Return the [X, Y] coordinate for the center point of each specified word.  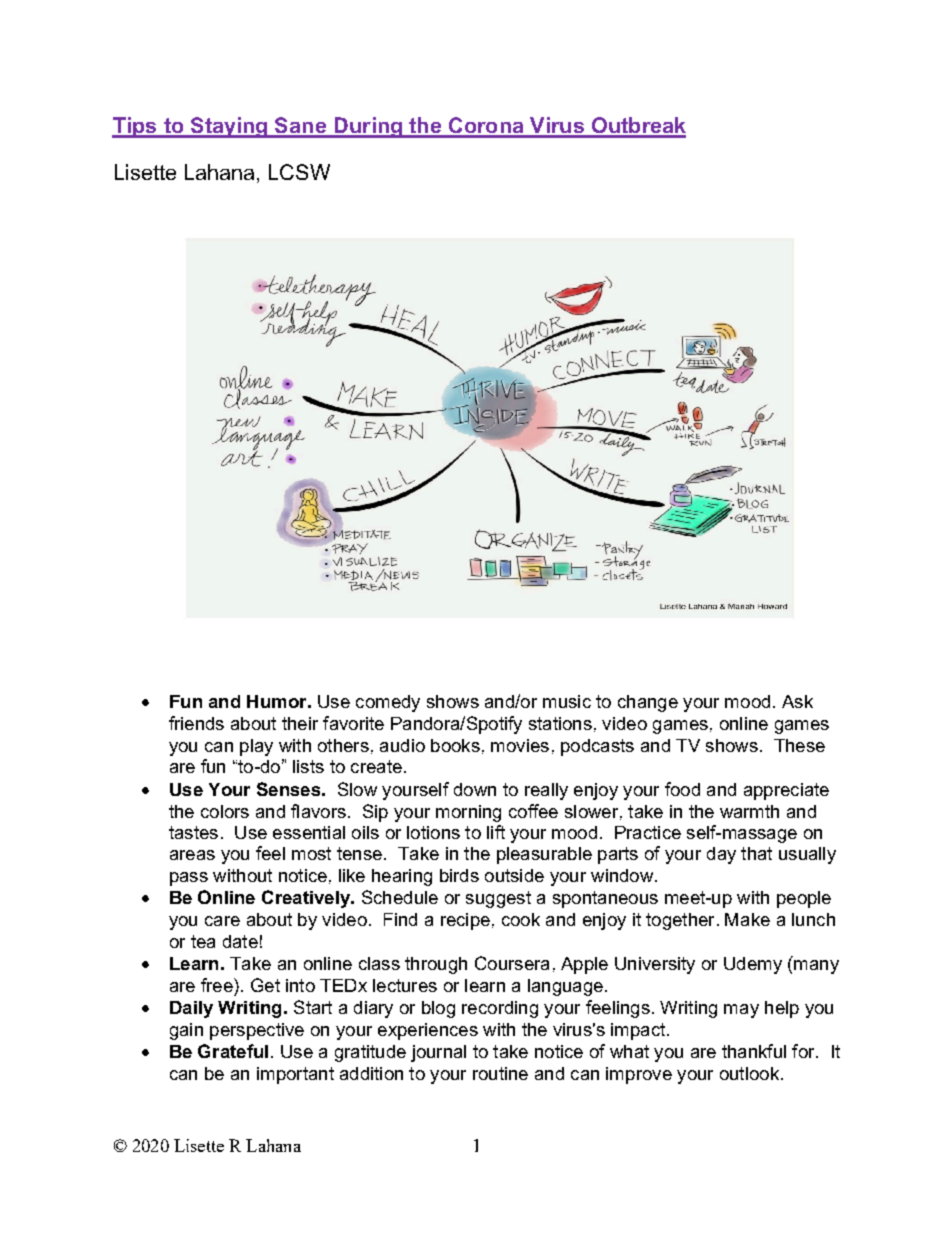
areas [192, 855]
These [799, 745]
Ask [797, 701]
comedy [388, 703]
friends [196, 723]
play [256, 747]
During [368, 127]
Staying [229, 127]
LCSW [299, 172]
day [721, 855]
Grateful [233, 1051]
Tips [135, 127]
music [567, 701]
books [455, 745]
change [648, 703]
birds [459, 875]
